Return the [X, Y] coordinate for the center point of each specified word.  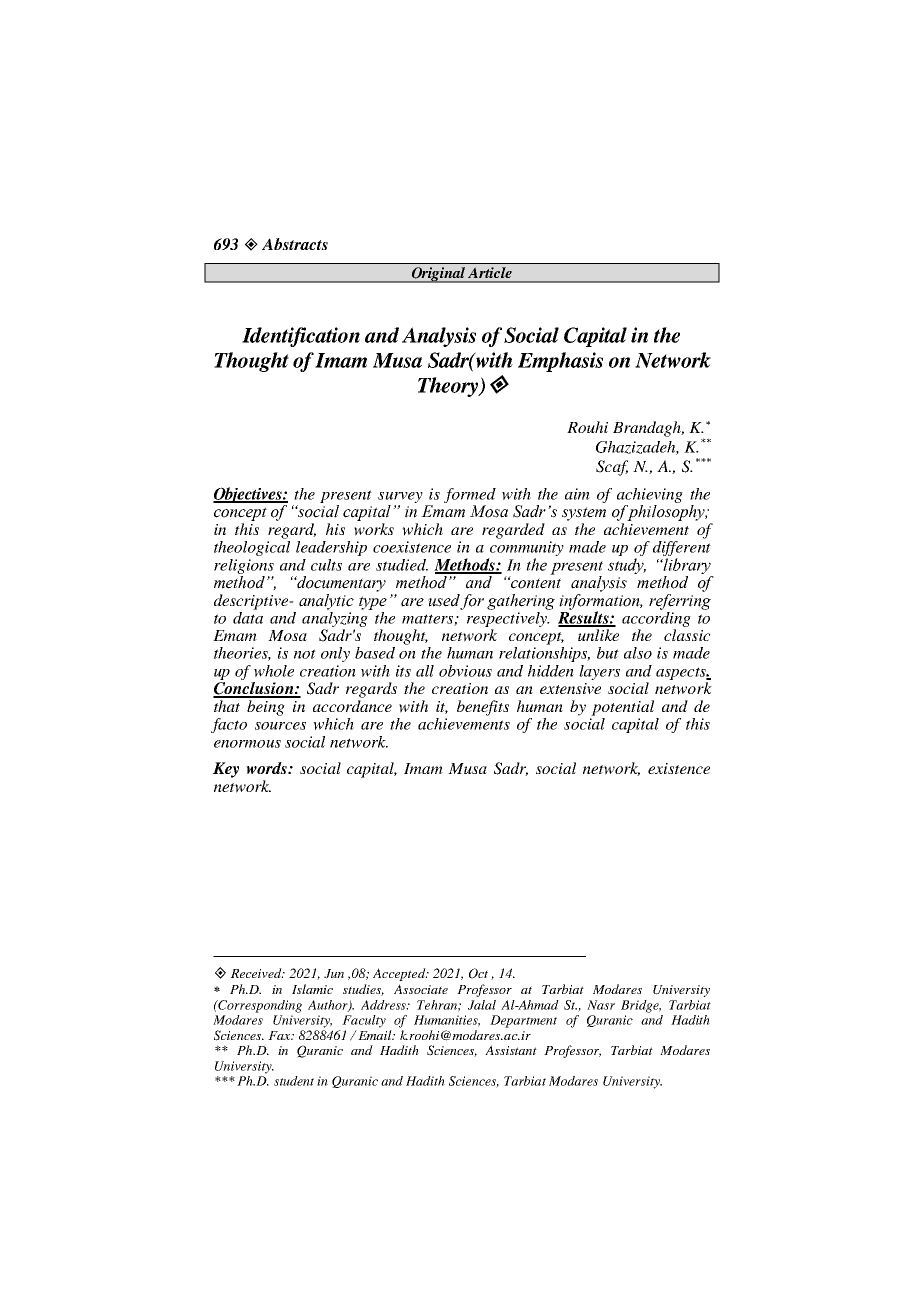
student [294, 1081]
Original [438, 275]
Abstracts [295, 244]
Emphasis [560, 362]
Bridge [641, 1006]
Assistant [511, 1050]
